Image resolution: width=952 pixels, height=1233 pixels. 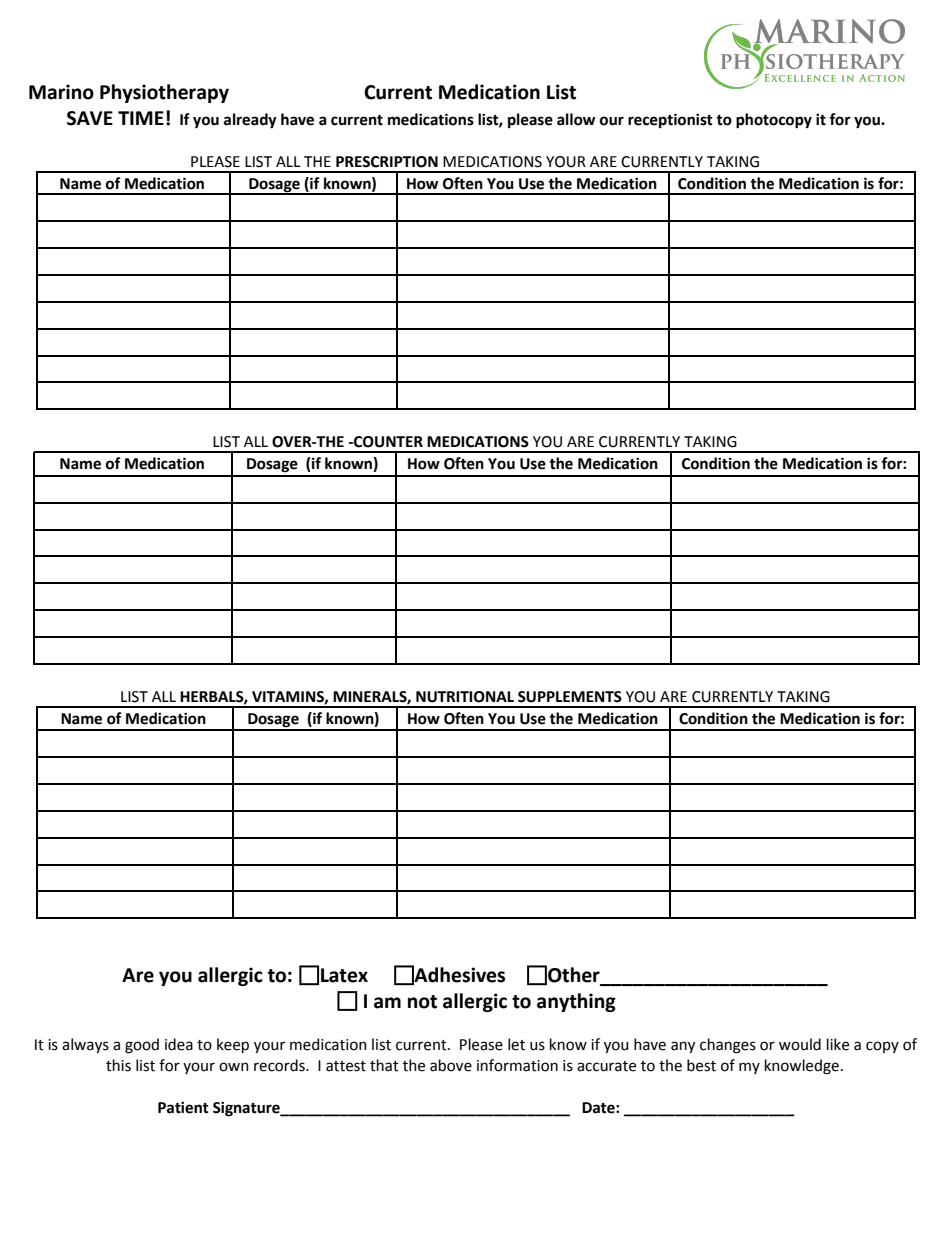 What do you see at coordinates (422, 1002) in the image?
I see `not` at bounding box center [422, 1002].
